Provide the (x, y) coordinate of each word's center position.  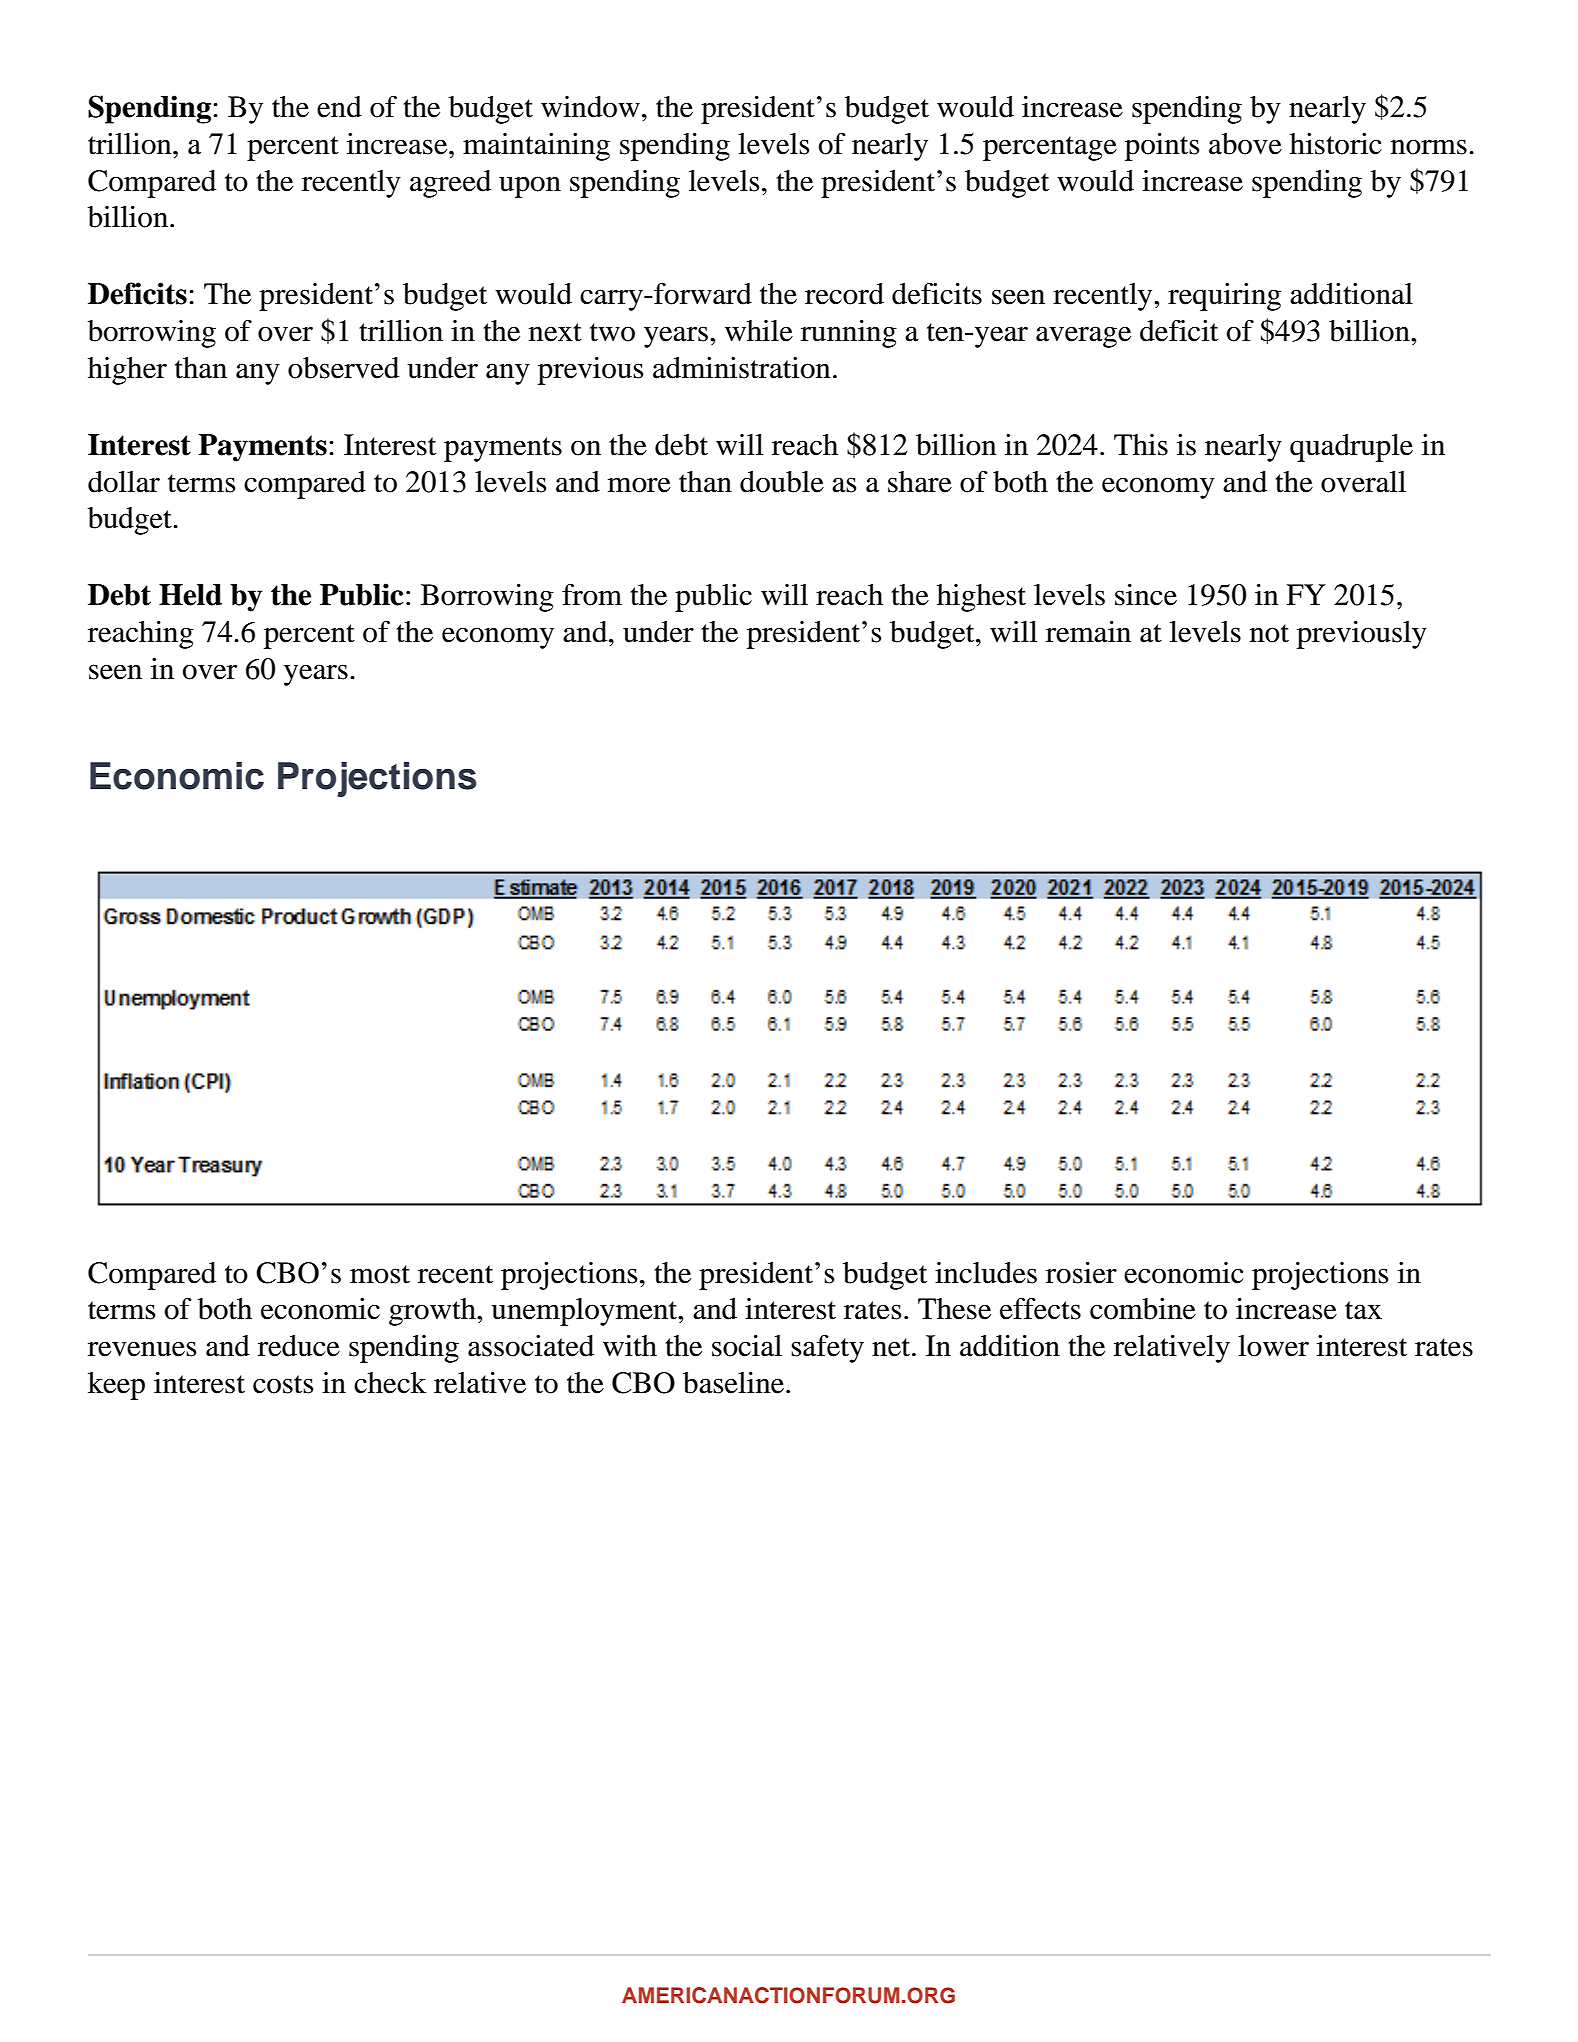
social (747, 1346)
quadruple (1351, 448)
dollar (124, 482)
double (782, 482)
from (592, 595)
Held (190, 595)
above (1245, 144)
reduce (299, 1346)
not (1269, 633)
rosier (1081, 1273)
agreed (450, 184)
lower (1273, 1346)
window (590, 107)
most (380, 1274)
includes (986, 1273)
